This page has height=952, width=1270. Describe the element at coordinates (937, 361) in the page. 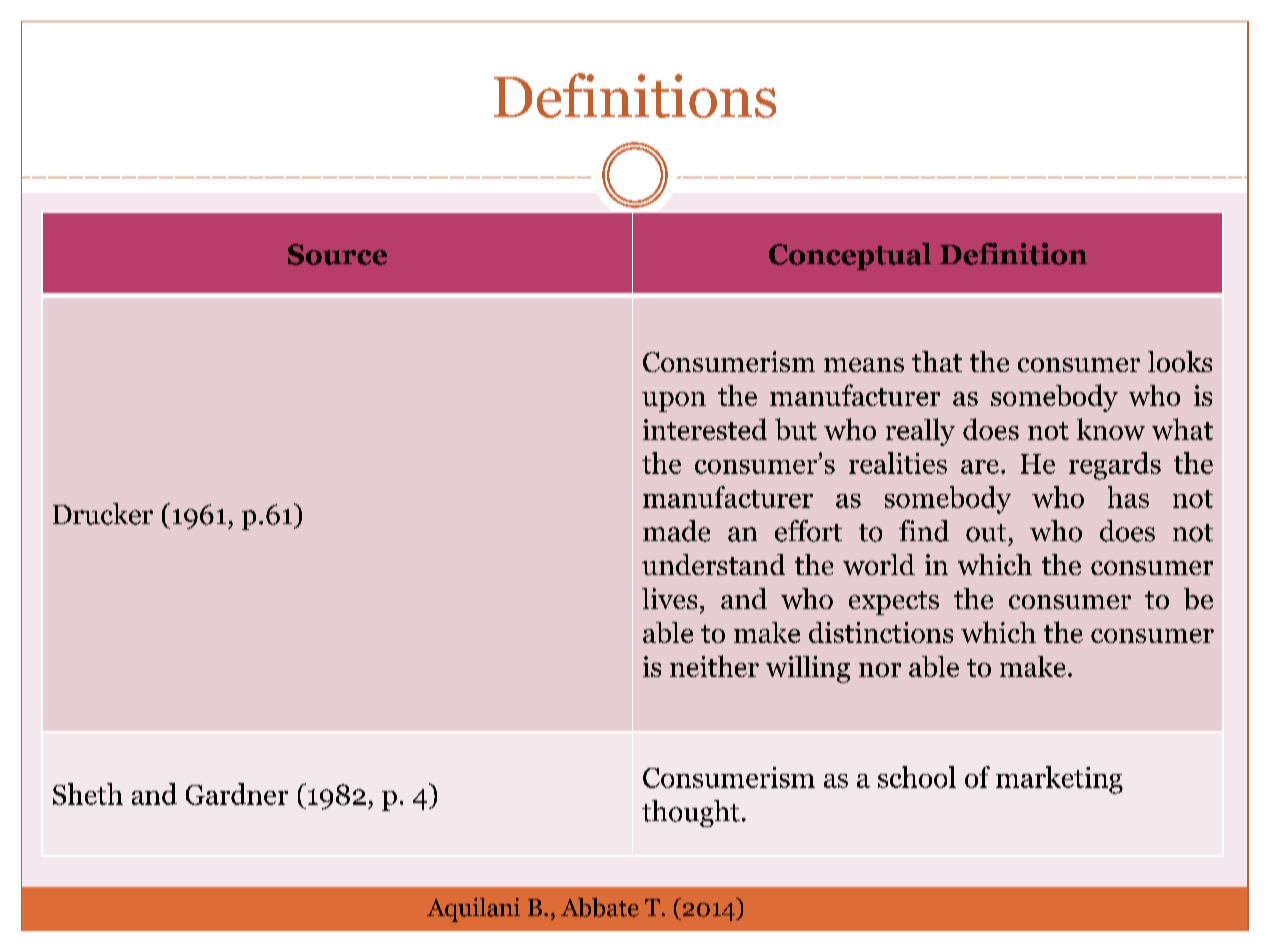

I see `that` at that location.
